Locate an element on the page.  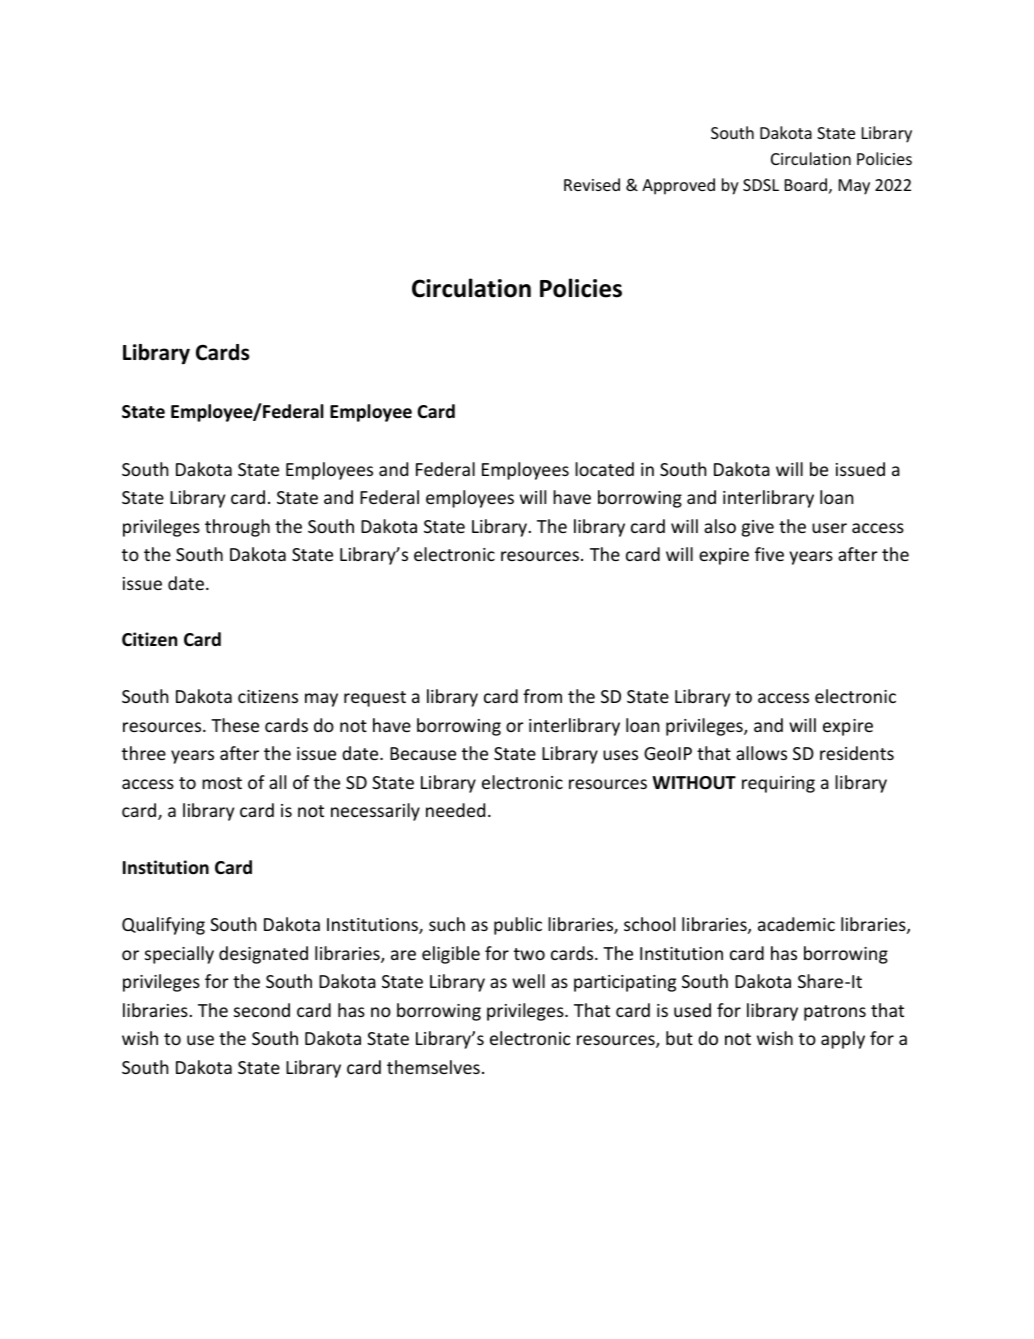
most is located at coordinates (222, 783).
